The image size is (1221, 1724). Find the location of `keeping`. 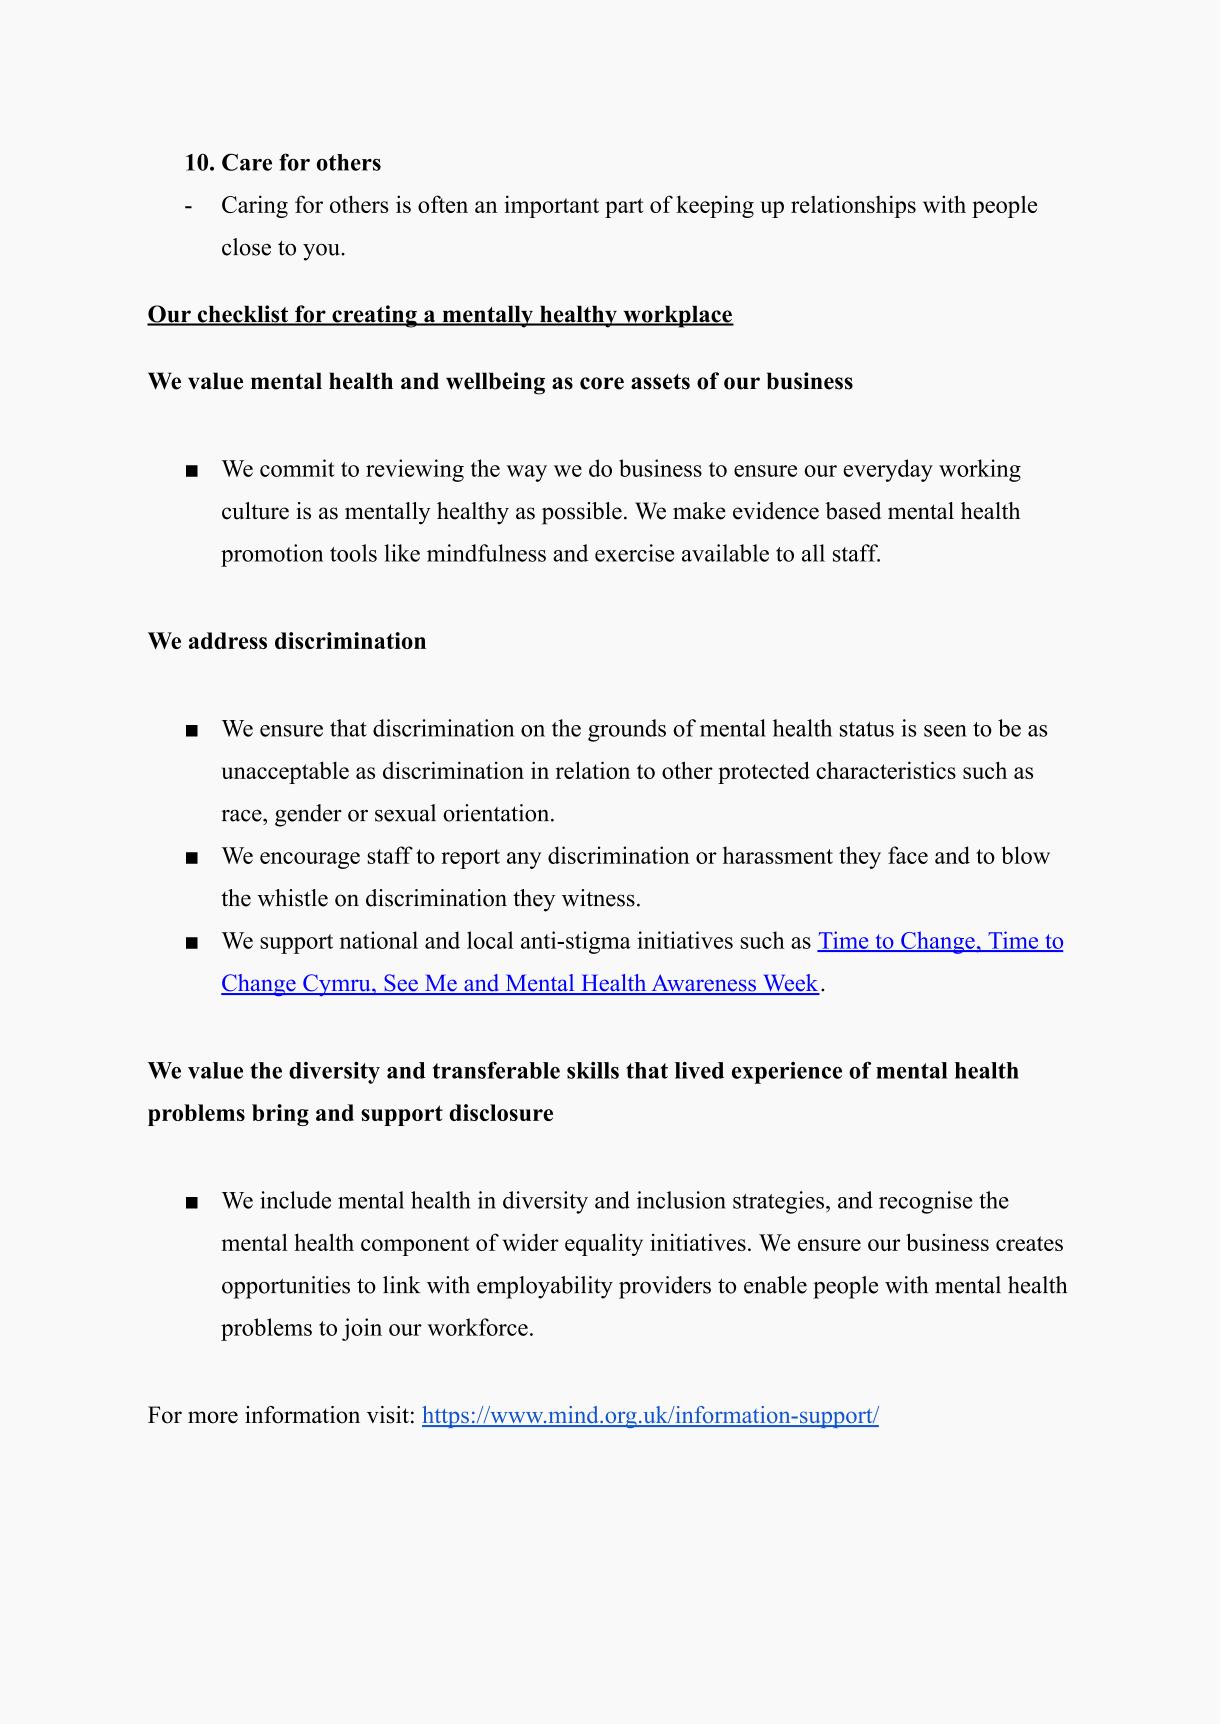

keeping is located at coordinates (715, 206).
